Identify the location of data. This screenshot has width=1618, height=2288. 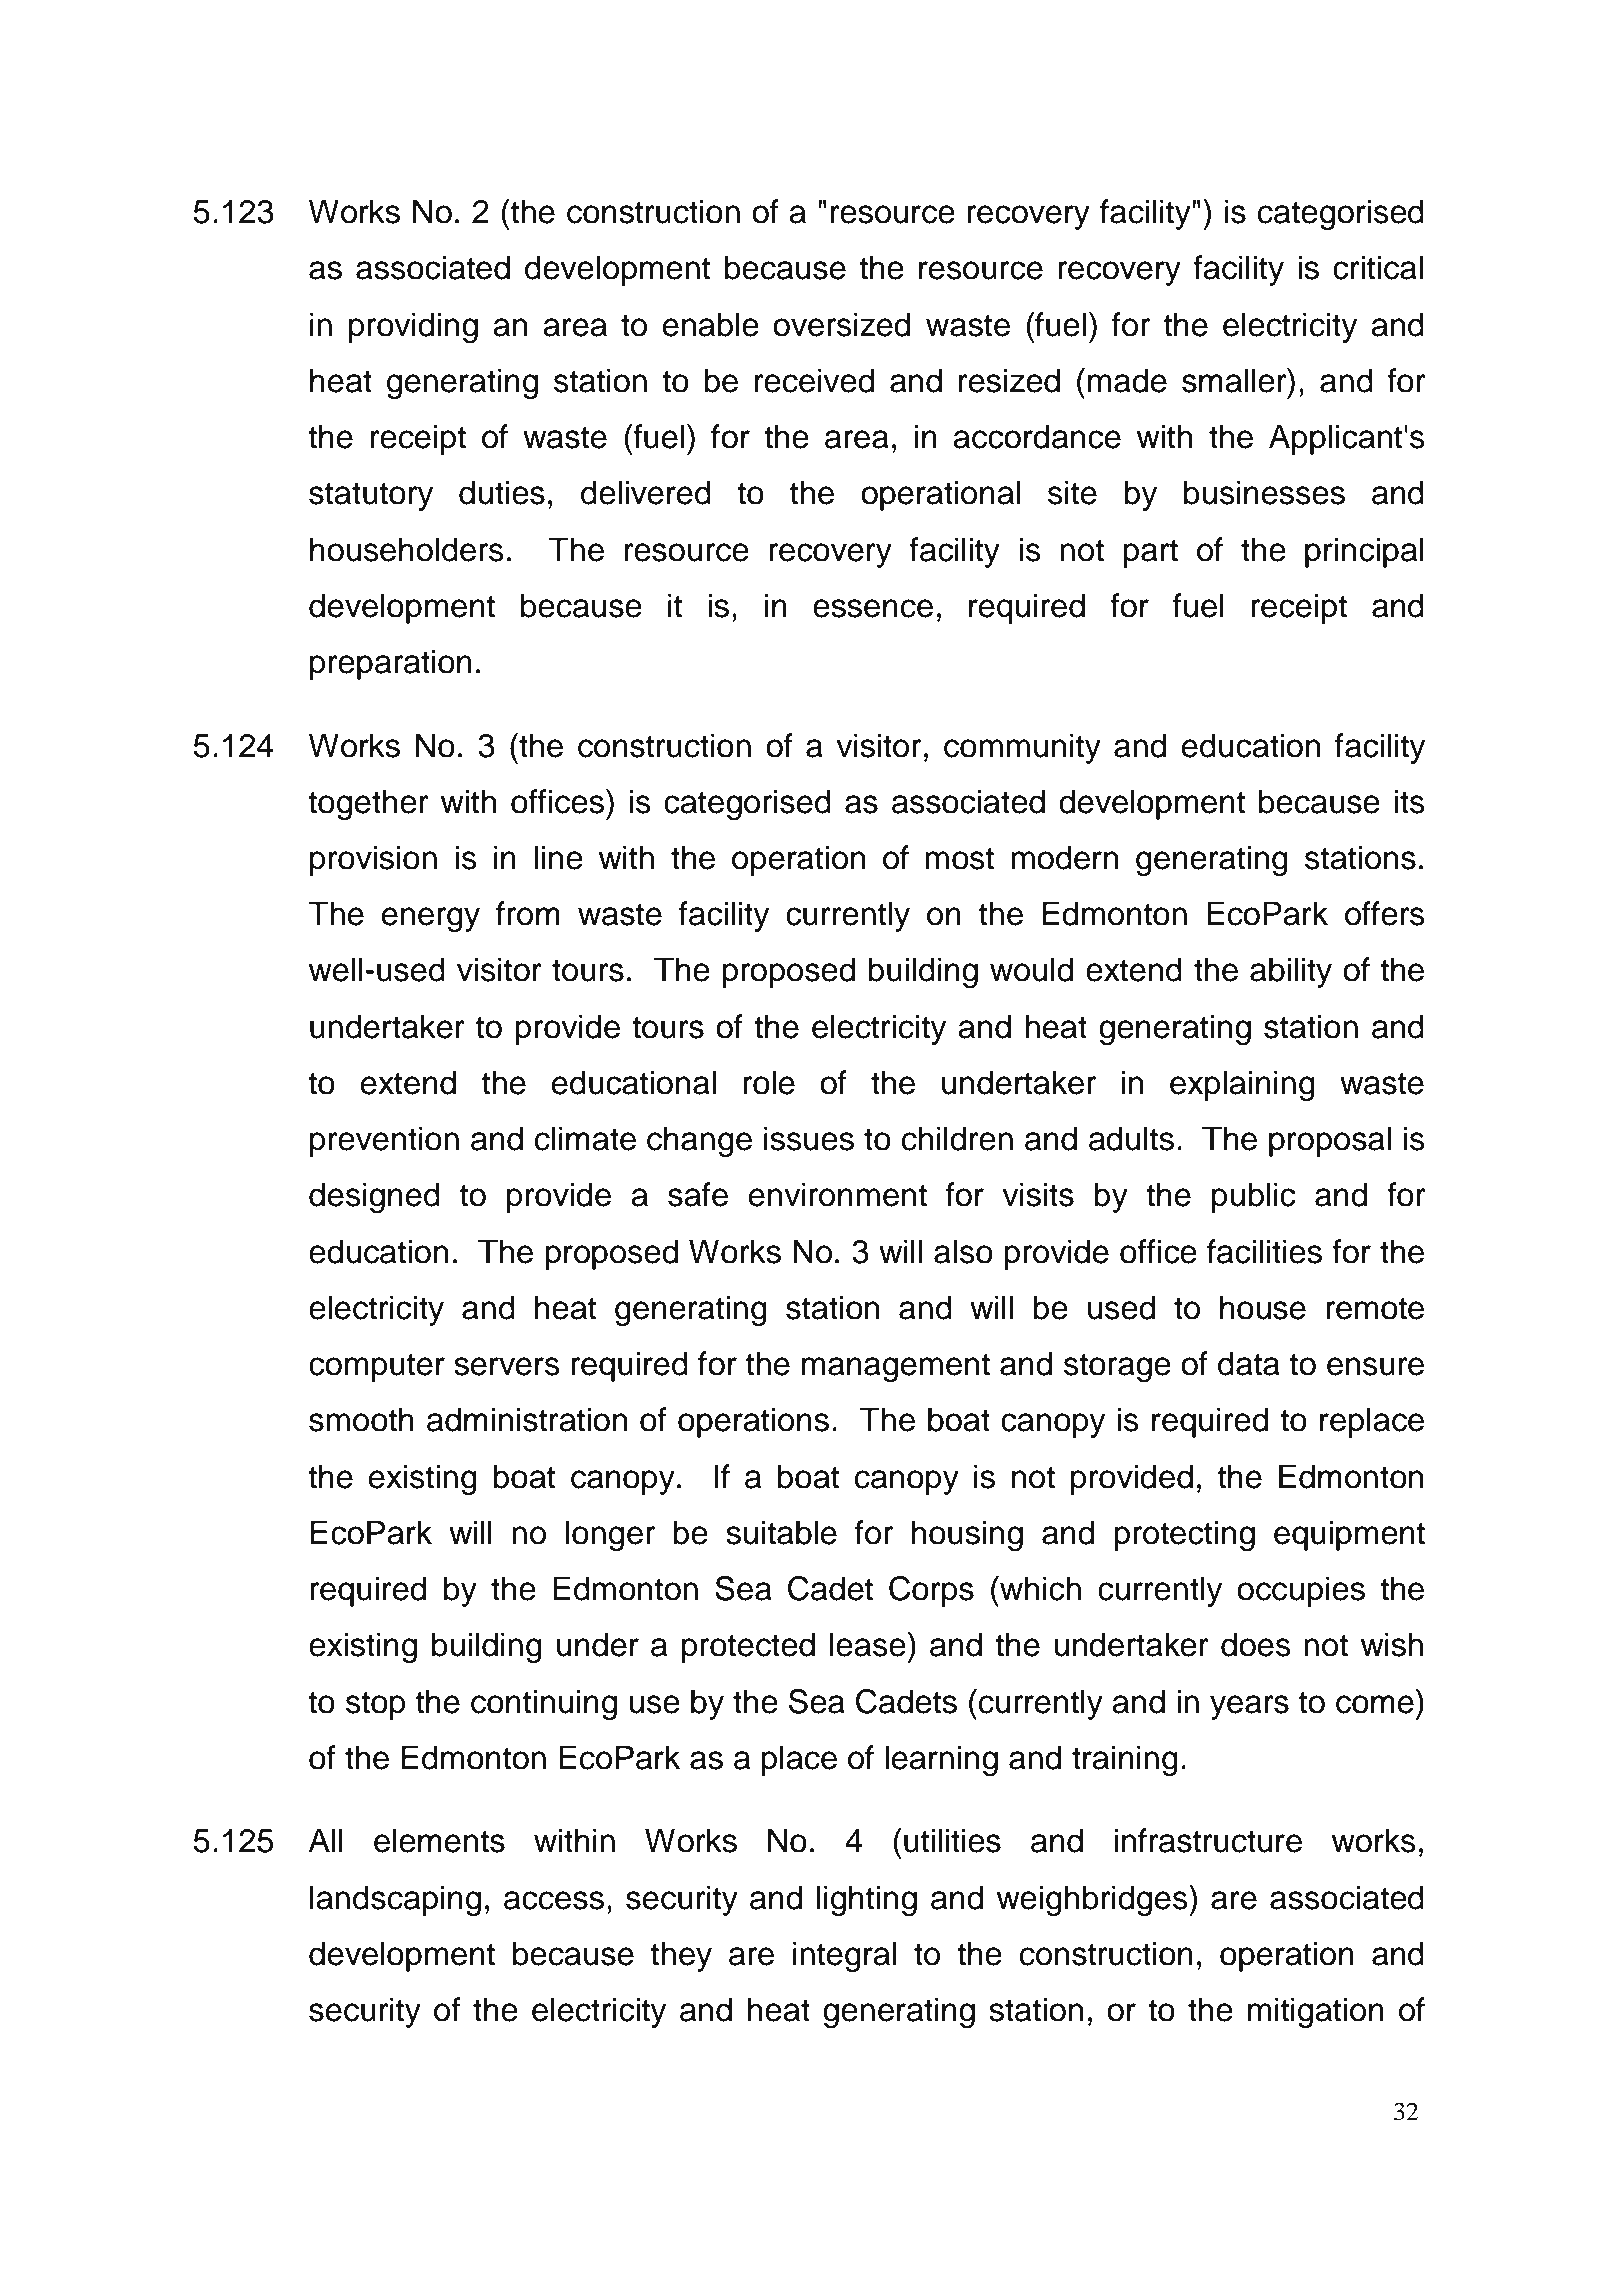
(1249, 1363).
